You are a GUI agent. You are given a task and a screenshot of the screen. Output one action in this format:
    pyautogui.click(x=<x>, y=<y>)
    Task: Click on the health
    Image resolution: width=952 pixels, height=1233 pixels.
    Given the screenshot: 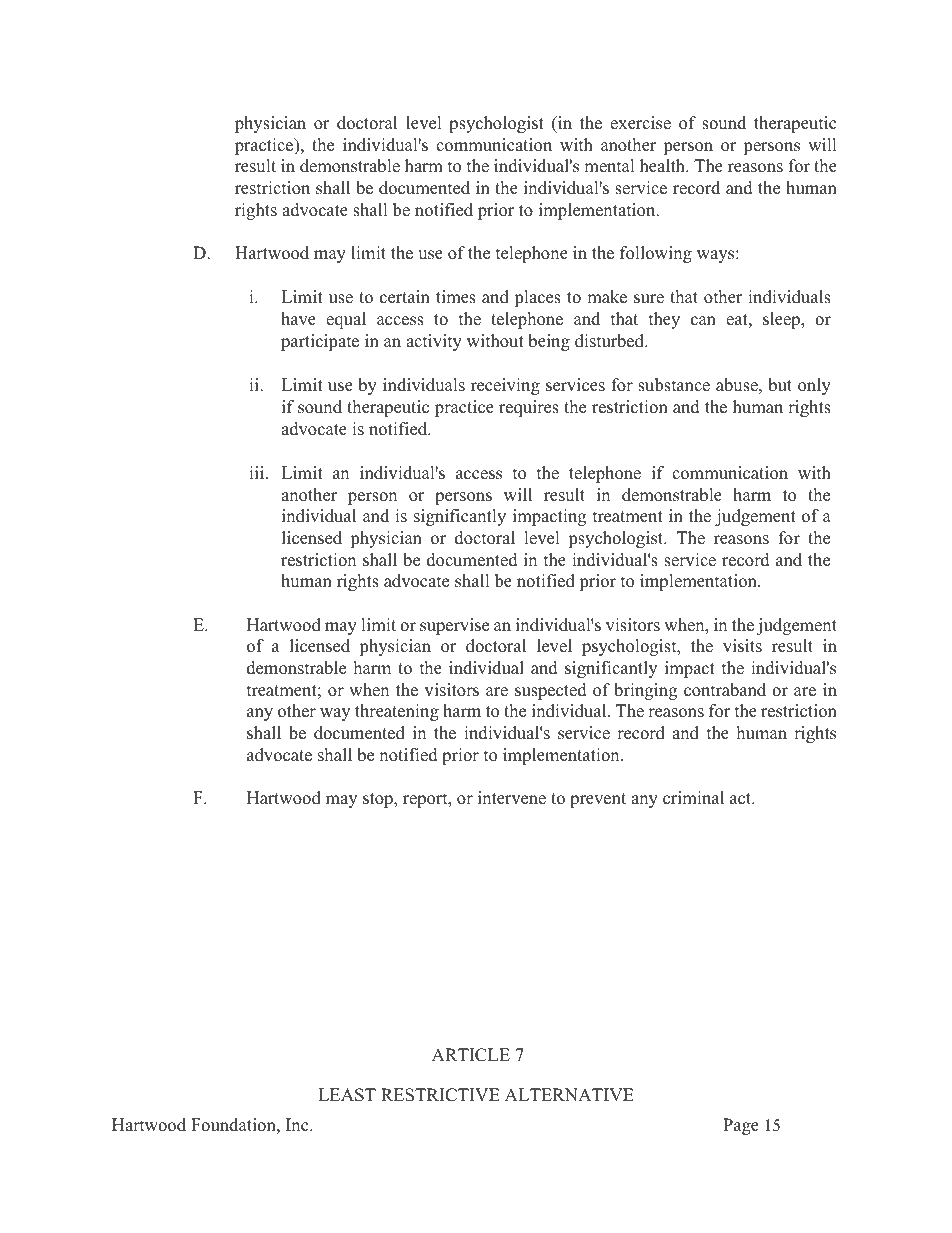 What is the action you would take?
    pyautogui.click(x=663, y=166)
